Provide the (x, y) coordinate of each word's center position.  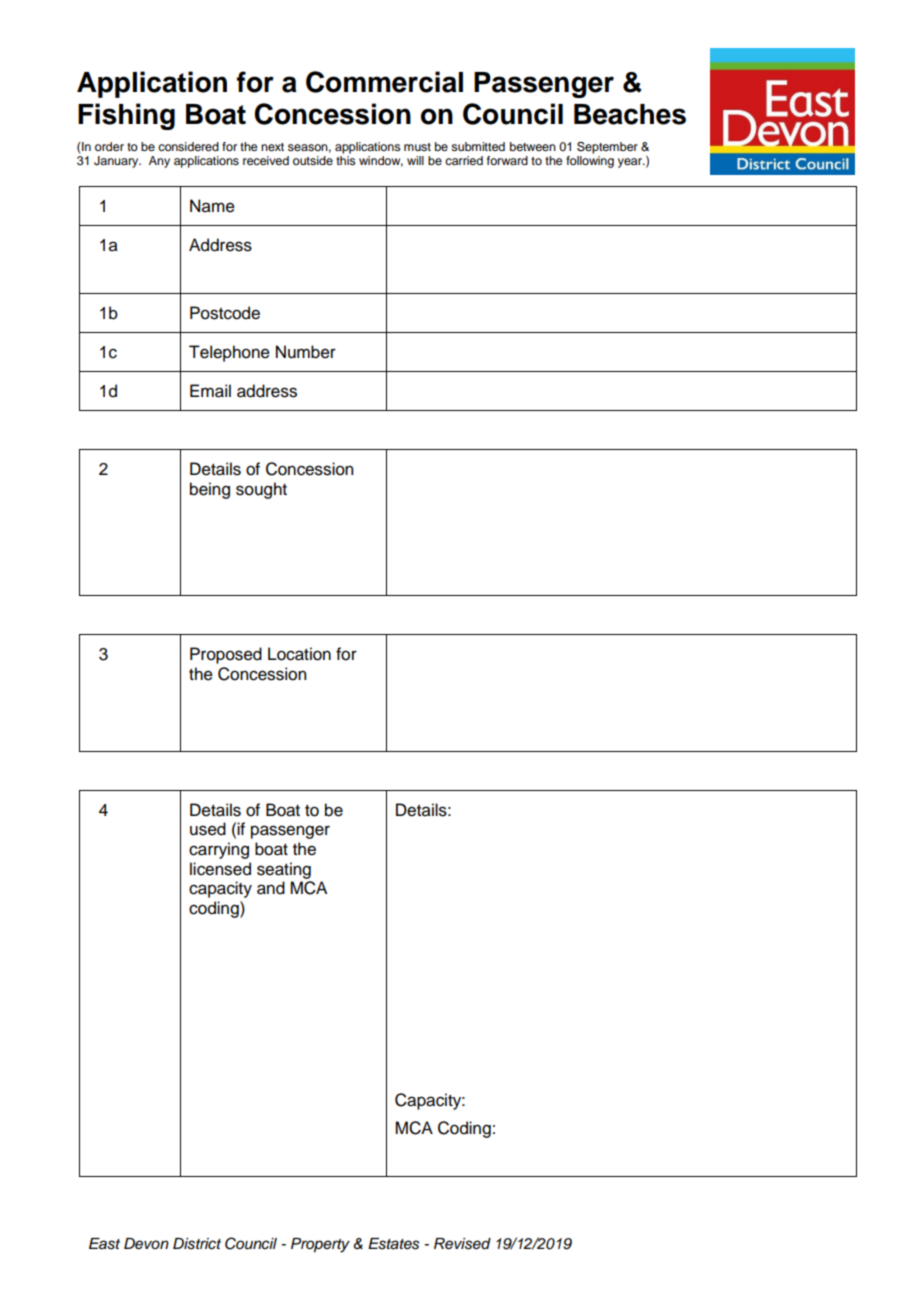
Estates (393, 1244)
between (533, 146)
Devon (146, 1244)
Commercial (384, 82)
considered (188, 146)
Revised (462, 1244)
